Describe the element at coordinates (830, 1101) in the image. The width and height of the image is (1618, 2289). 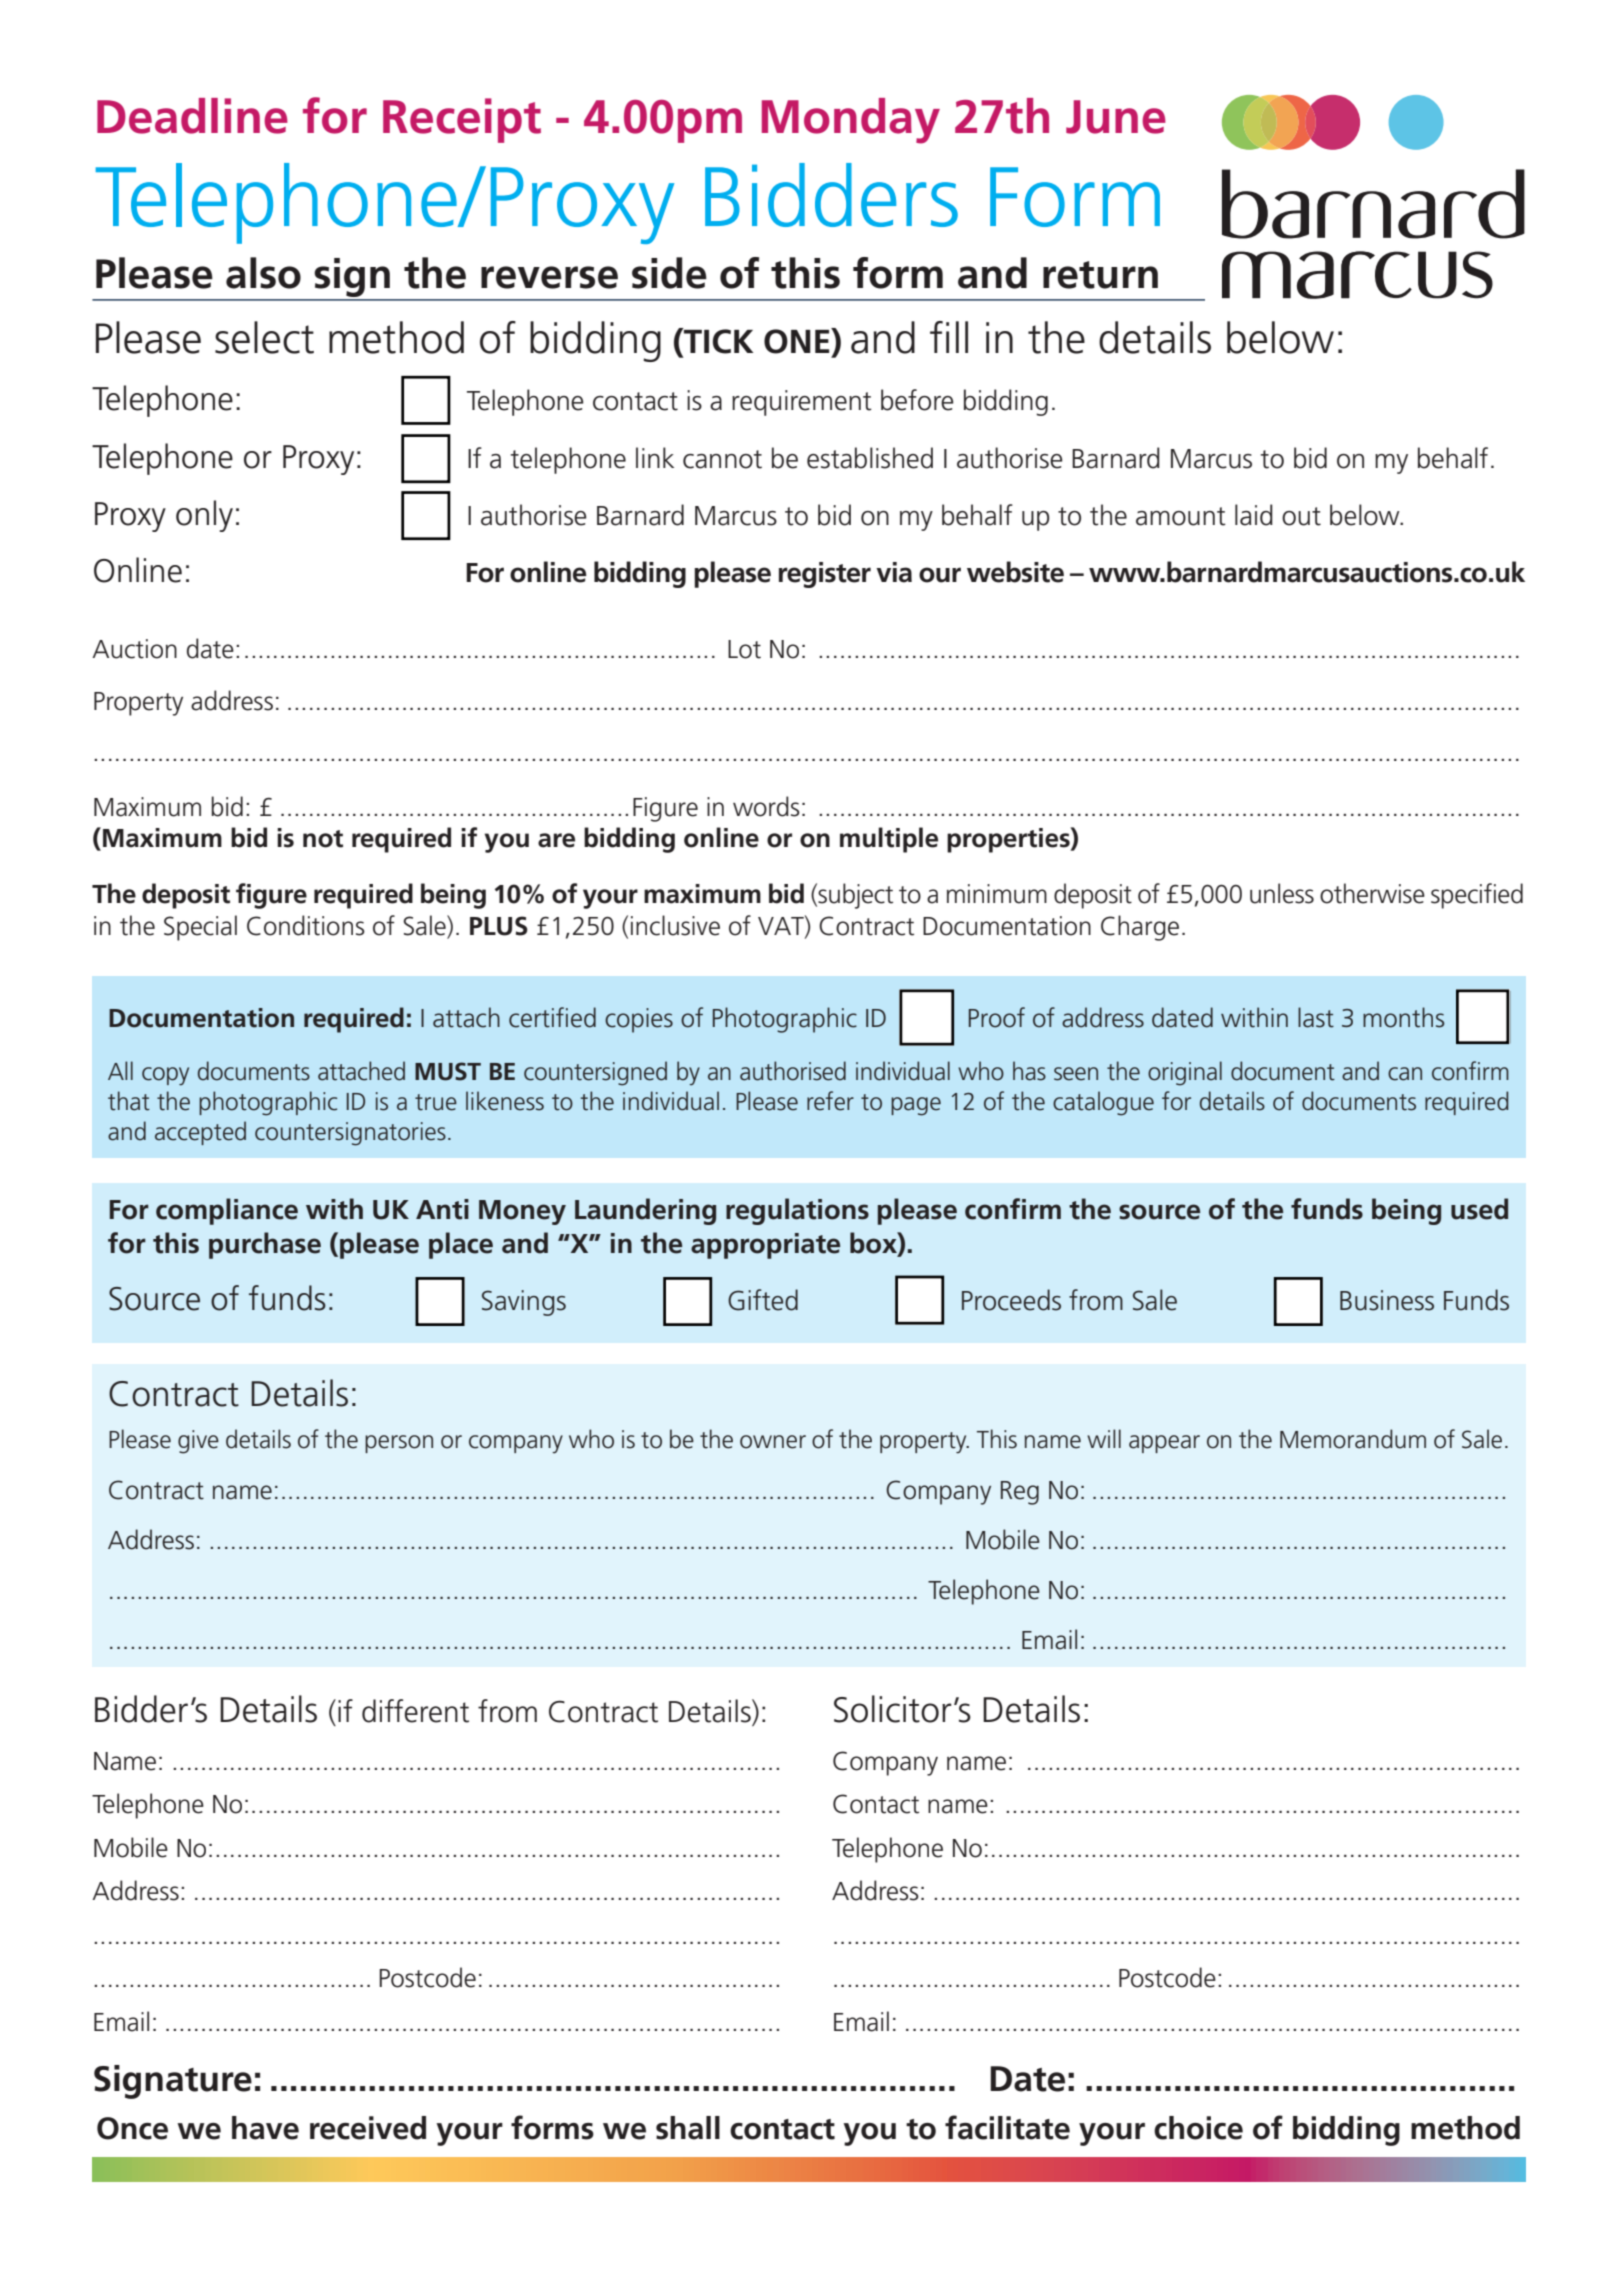
I see `refer` at that location.
